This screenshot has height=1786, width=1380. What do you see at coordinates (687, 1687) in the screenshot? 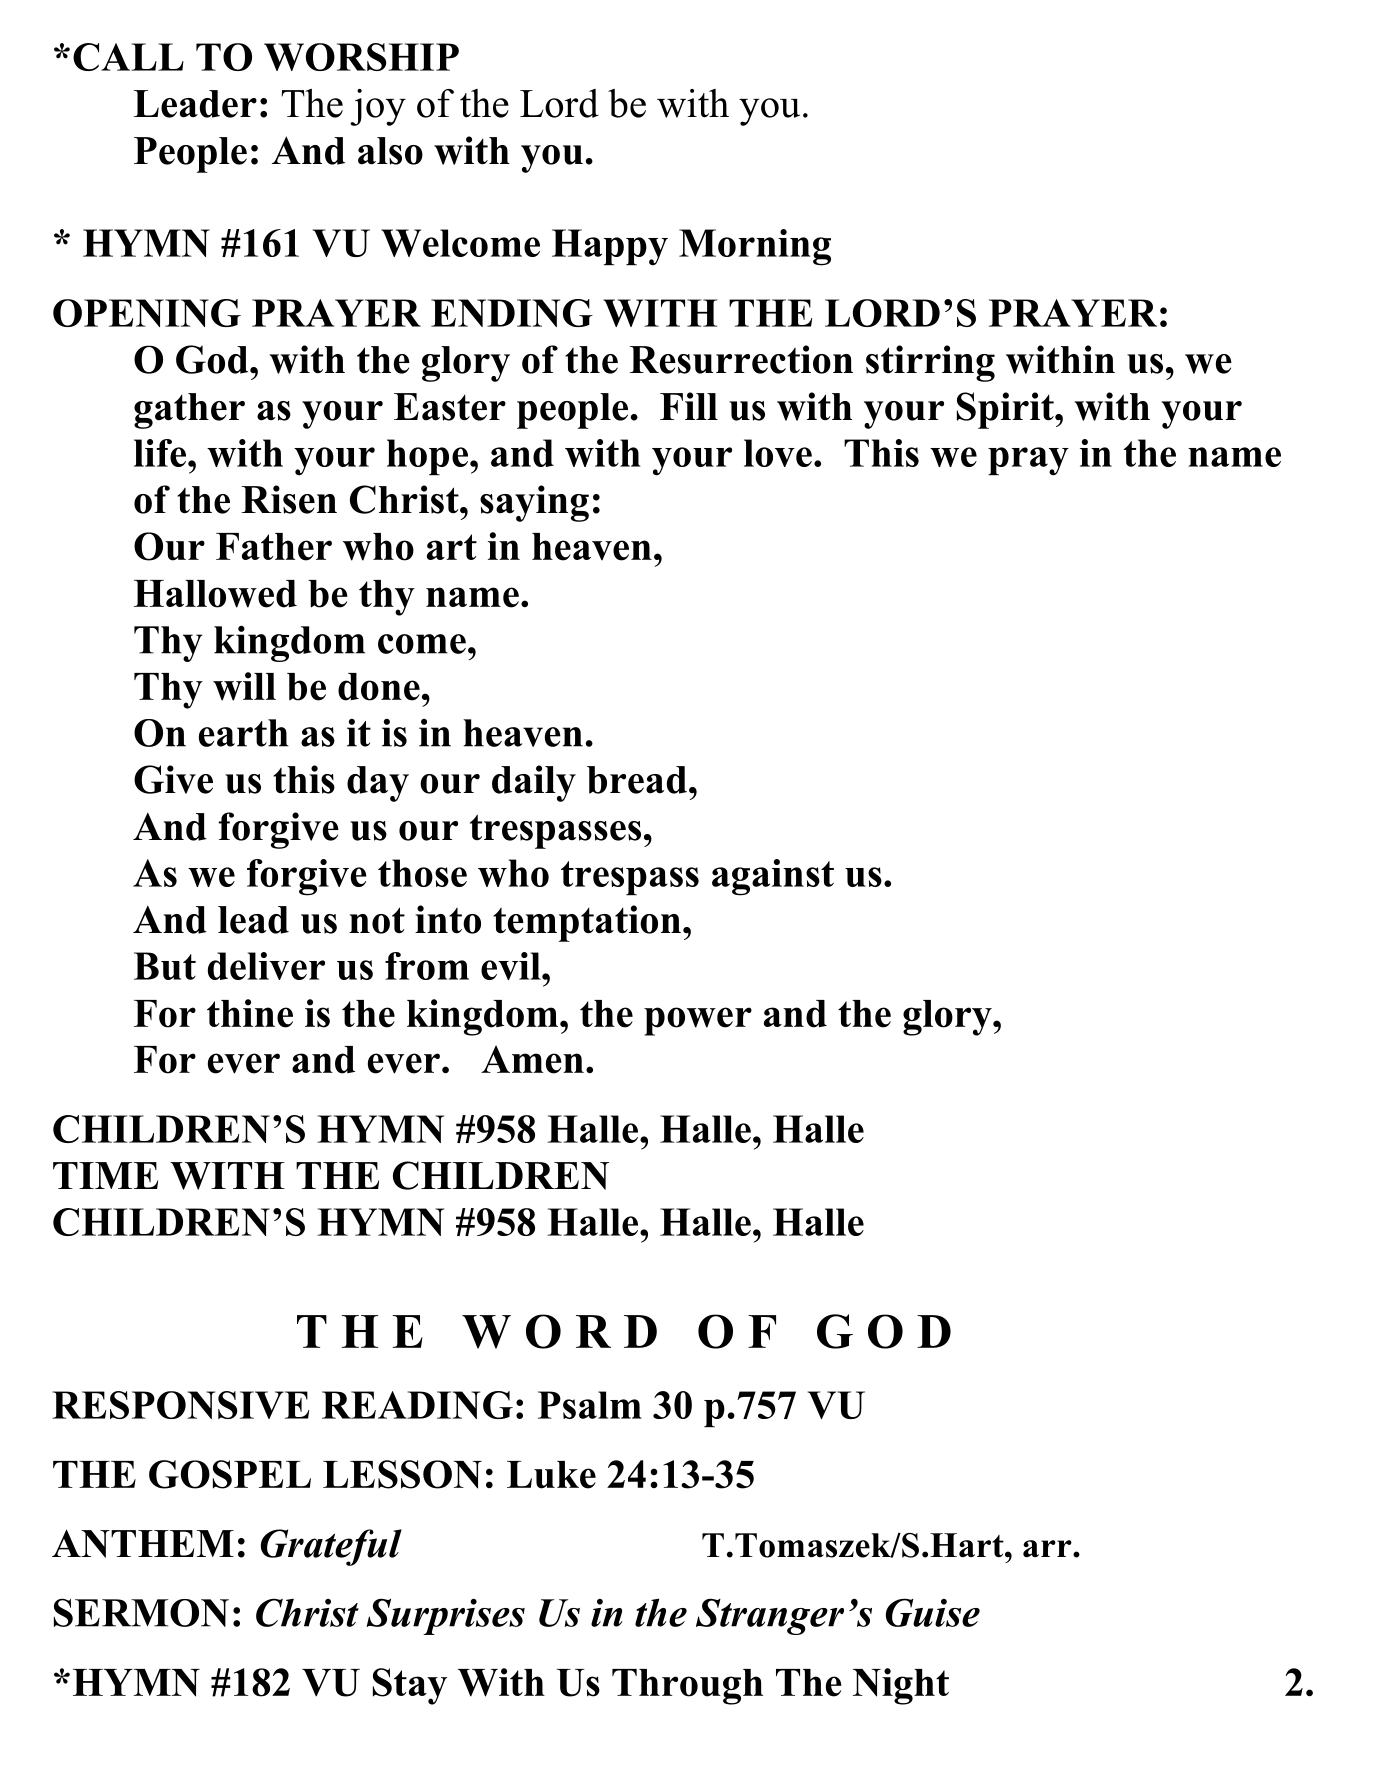
I see `Through` at bounding box center [687, 1687].
